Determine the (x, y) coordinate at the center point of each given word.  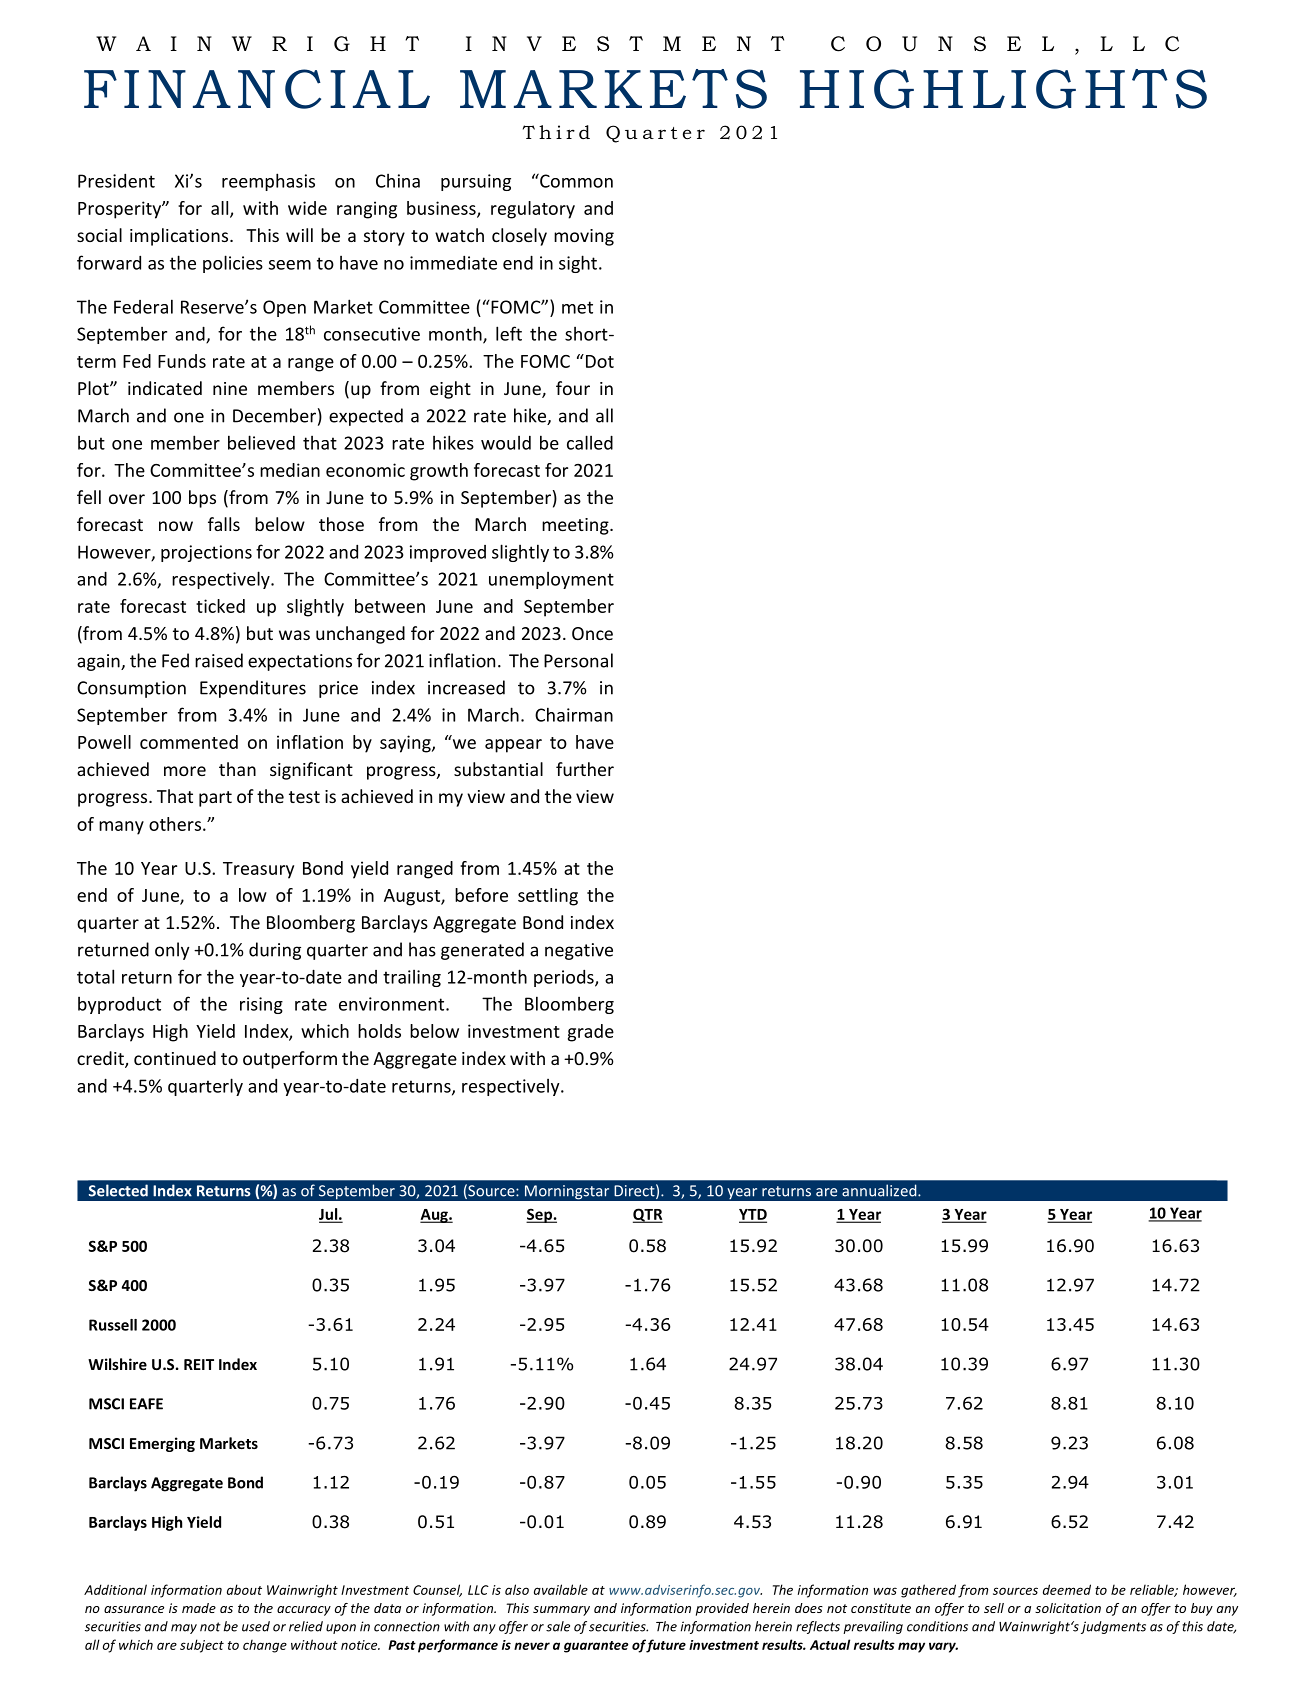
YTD (753, 1215)
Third (556, 132)
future (666, 1646)
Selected (118, 1190)
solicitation (1068, 1608)
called (590, 442)
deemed (1067, 1589)
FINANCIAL (257, 89)
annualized (880, 1190)
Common (575, 180)
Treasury (258, 870)
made (199, 1608)
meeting (576, 526)
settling (548, 897)
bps (202, 499)
